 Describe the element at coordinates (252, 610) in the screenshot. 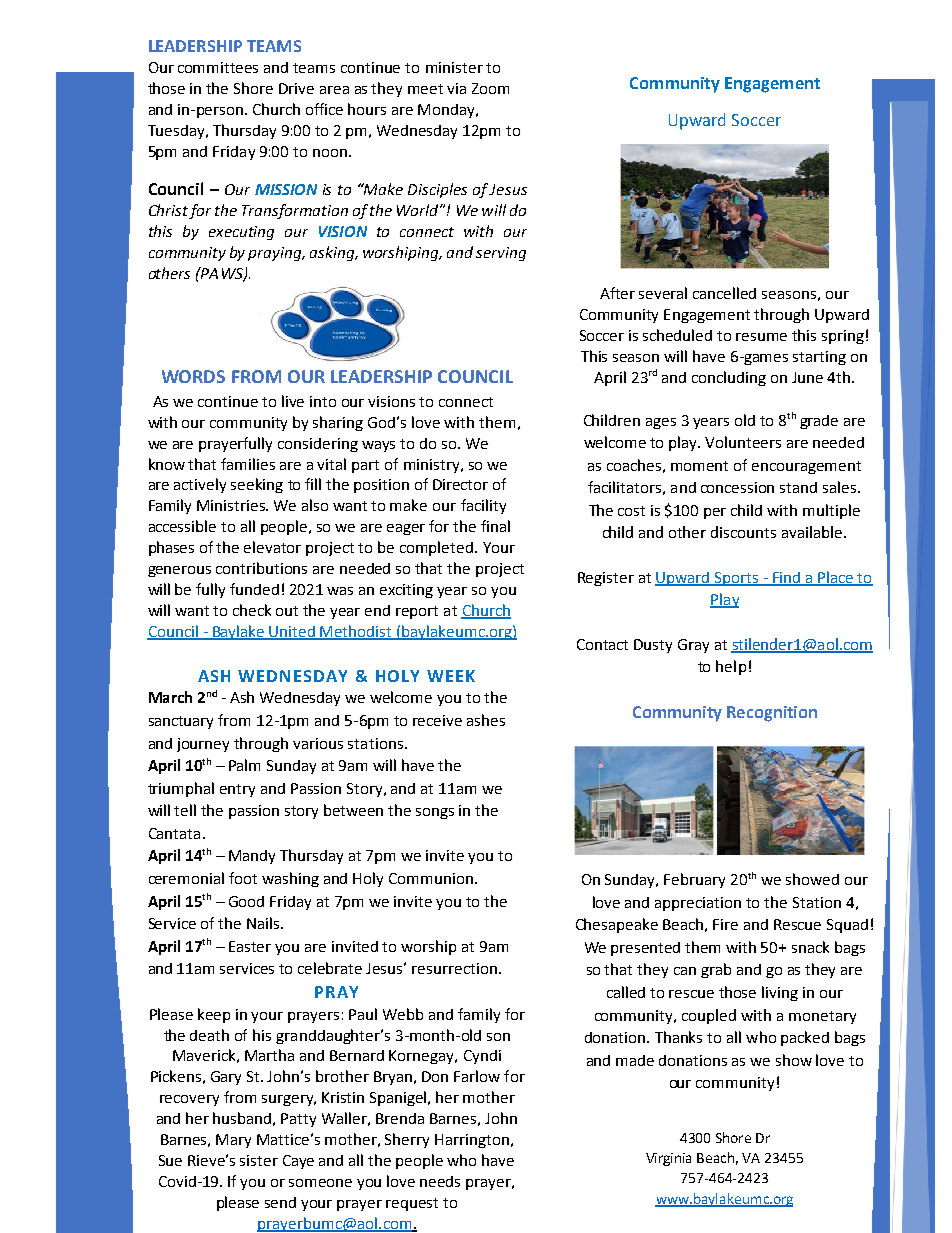

I see `check` at that location.
